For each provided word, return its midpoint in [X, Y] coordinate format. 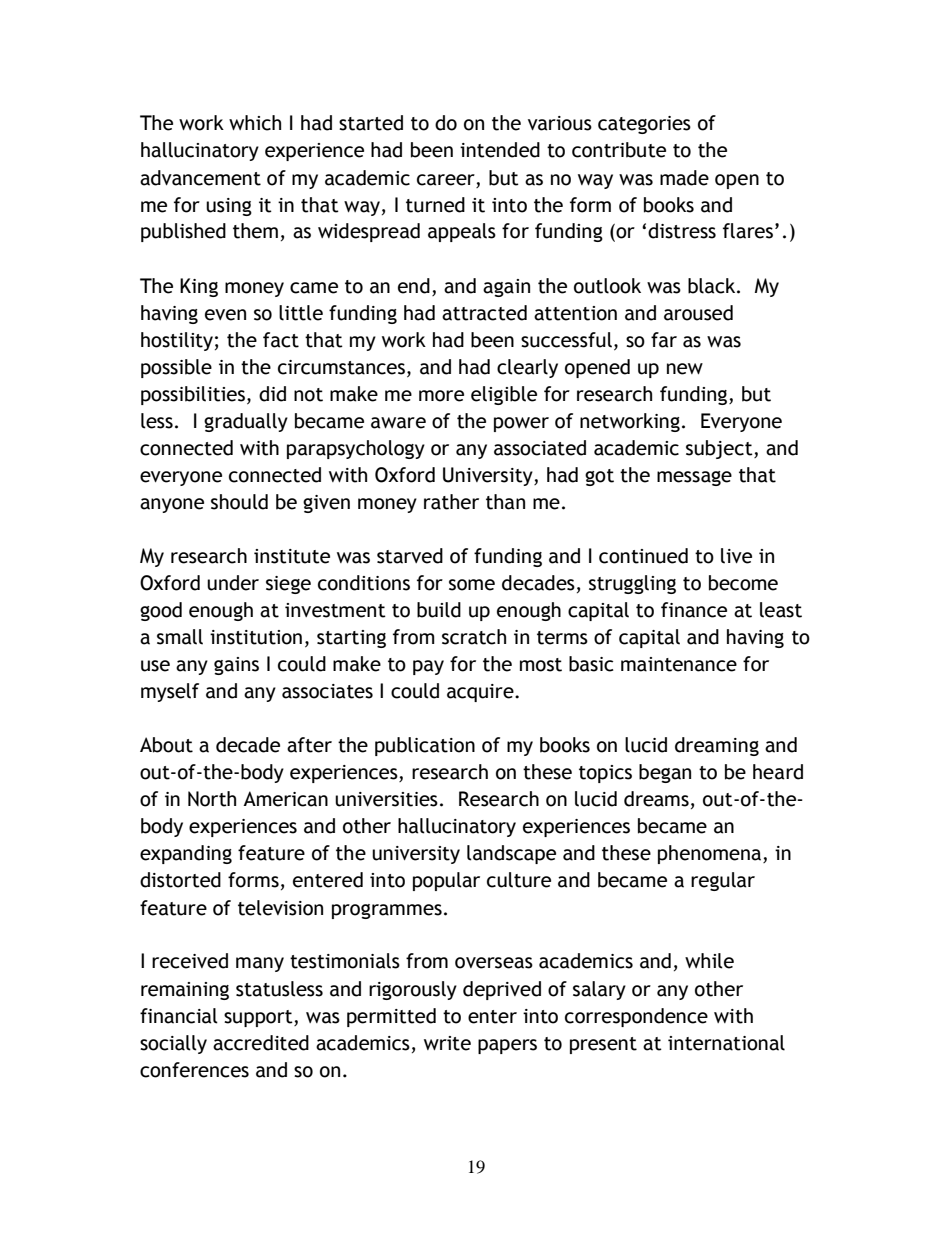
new [685, 369]
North [212, 799]
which [255, 123]
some [472, 585]
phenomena [711, 854]
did [272, 394]
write [447, 1043]
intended [500, 150]
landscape [511, 854]
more [441, 396]
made [684, 178]
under [233, 583]
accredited [261, 1043]
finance [694, 610]
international [726, 1043]
